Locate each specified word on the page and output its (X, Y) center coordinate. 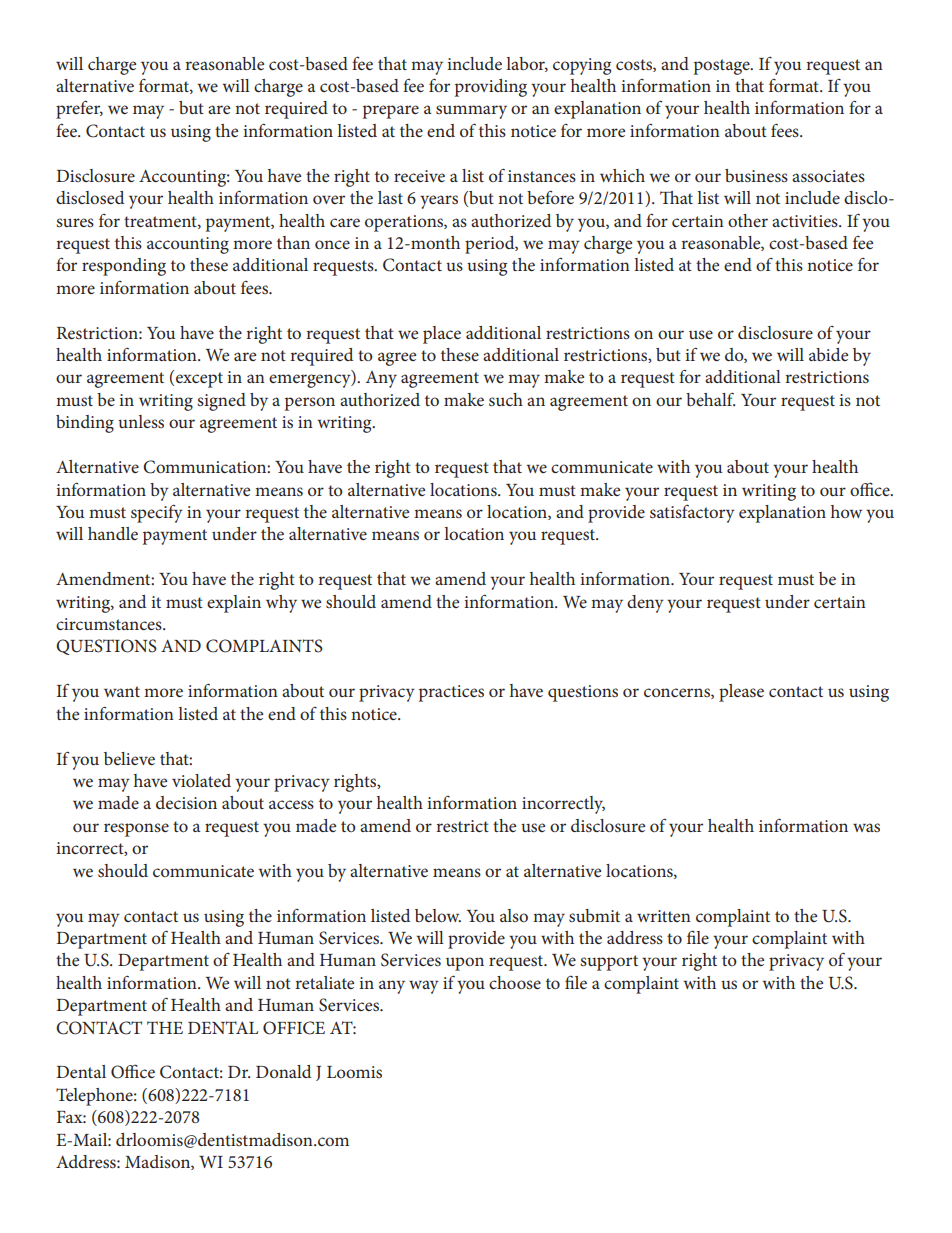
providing (491, 88)
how (846, 511)
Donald (283, 1071)
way (424, 987)
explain (234, 604)
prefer (79, 109)
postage (723, 67)
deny (645, 604)
